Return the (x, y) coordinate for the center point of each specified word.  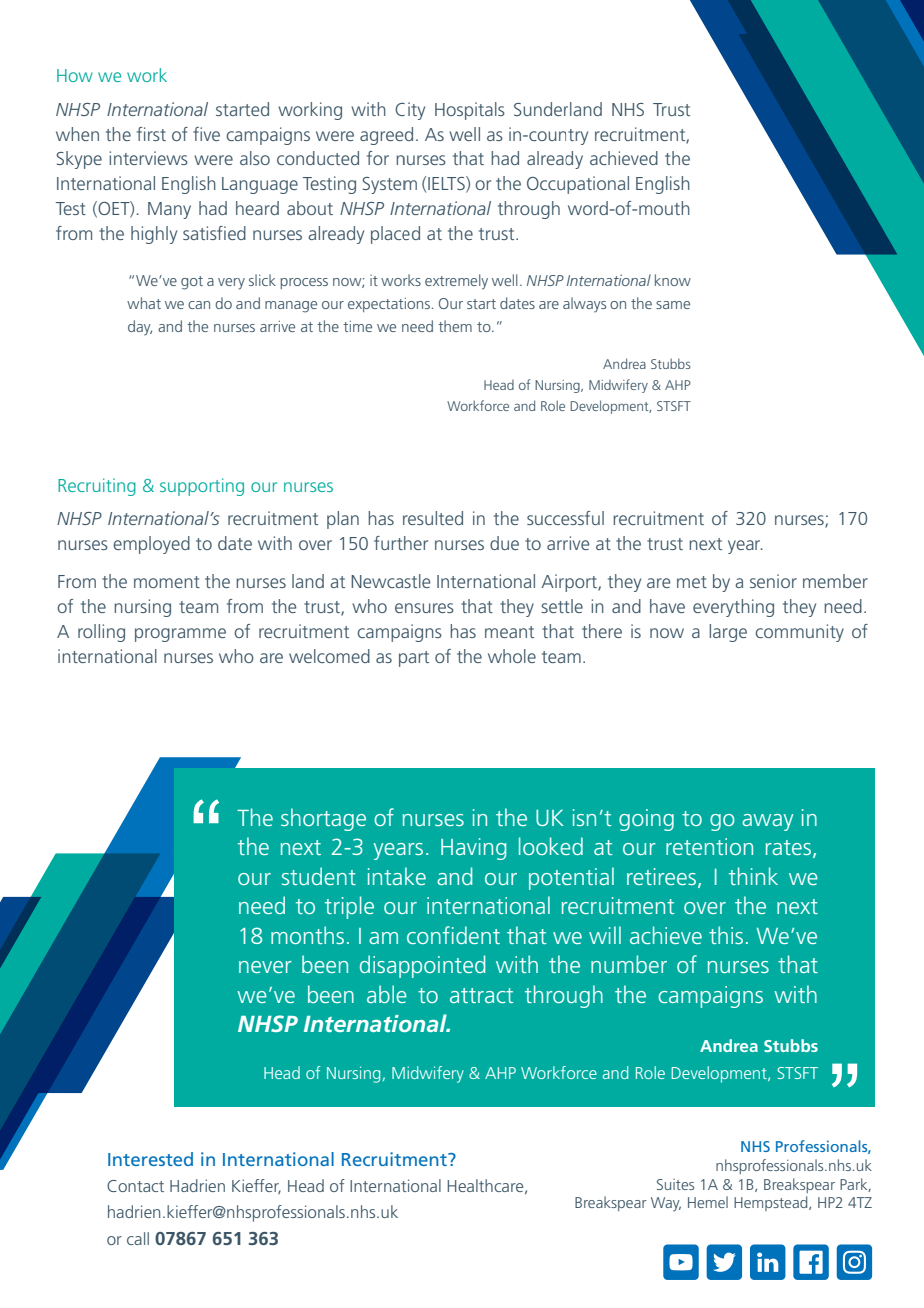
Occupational (578, 185)
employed (151, 545)
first (151, 134)
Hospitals (470, 111)
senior (773, 581)
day (140, 328)
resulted (433, 518)
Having (473, 849)
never (265, 967)
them (455, 326)
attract (481, 995)
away (767, 822)
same (673, 305)
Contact (135, 1186)
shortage (323, 819)
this (726, 935)
